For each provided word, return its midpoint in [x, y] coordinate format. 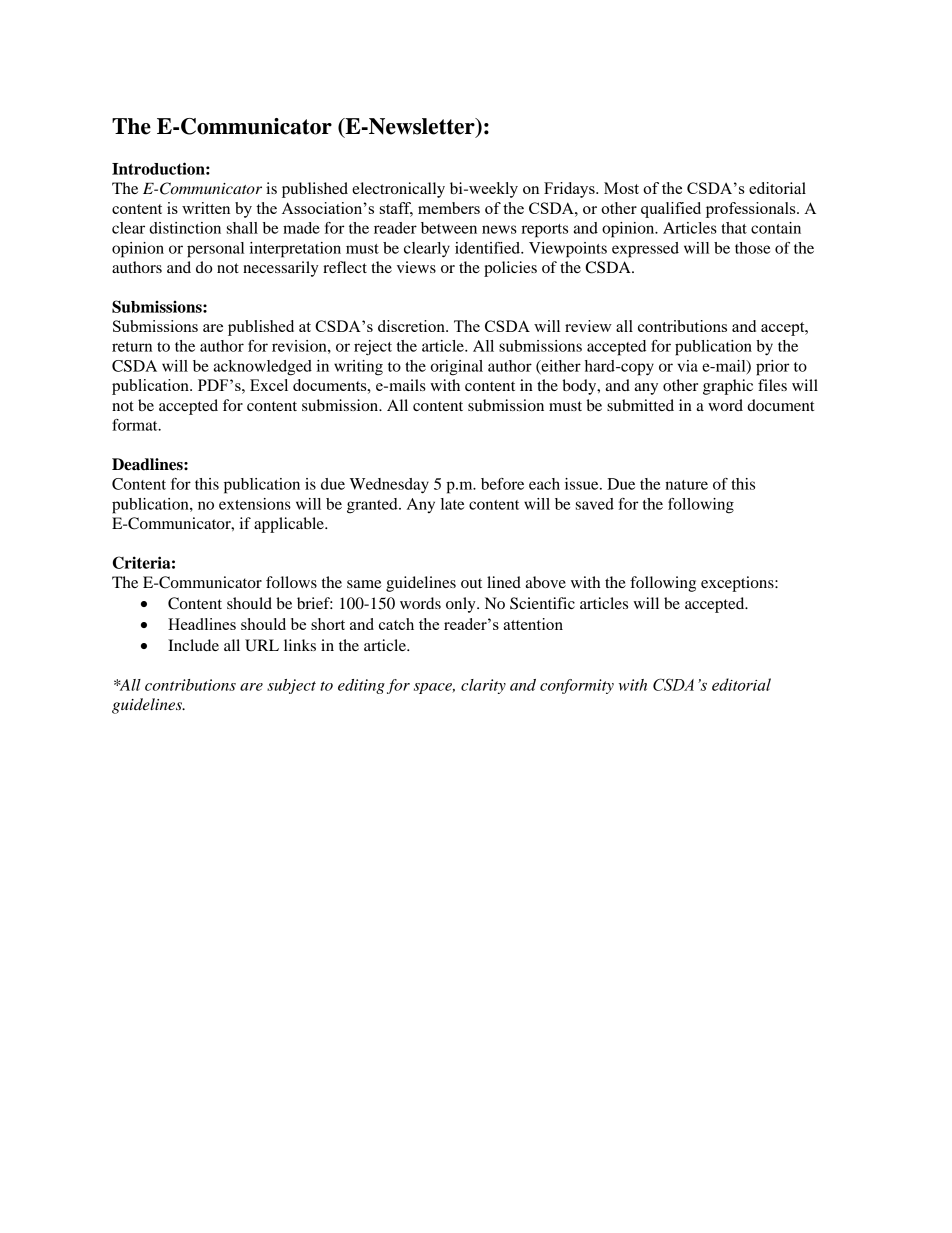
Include [193, 645]
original [457, 368]
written [206, 208]
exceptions [738, 584]
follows [291, 582]
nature [686, 485]
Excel [269, 385]
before [502, 484]
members [449, 208]
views [416, 267]
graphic [728, 387]
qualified [671, 210]
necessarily [280, 269]
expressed [645, 250]
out [471, 583]
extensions [255, 504]
